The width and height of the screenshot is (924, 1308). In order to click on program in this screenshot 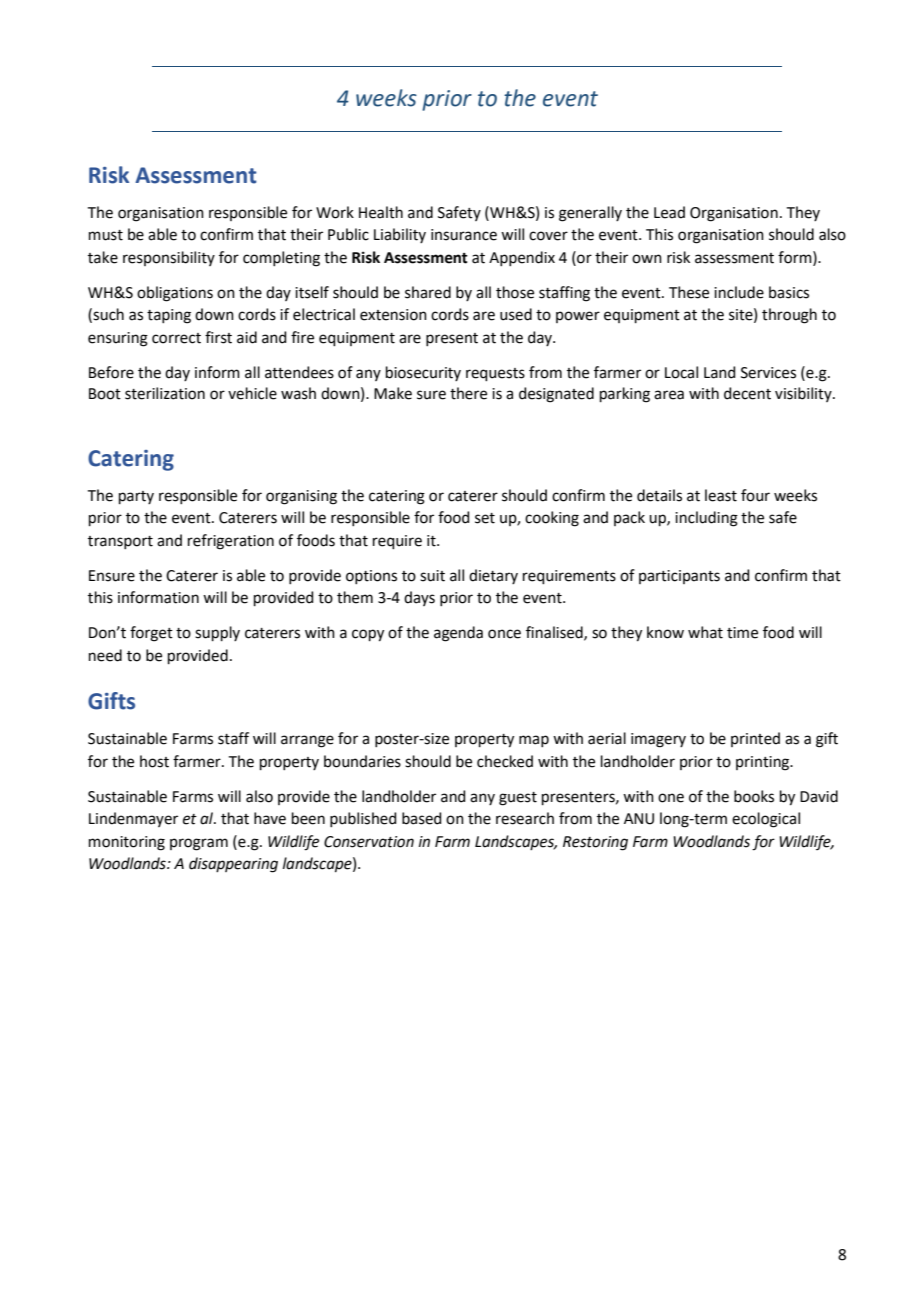, I will do `click(199, 844)`.
